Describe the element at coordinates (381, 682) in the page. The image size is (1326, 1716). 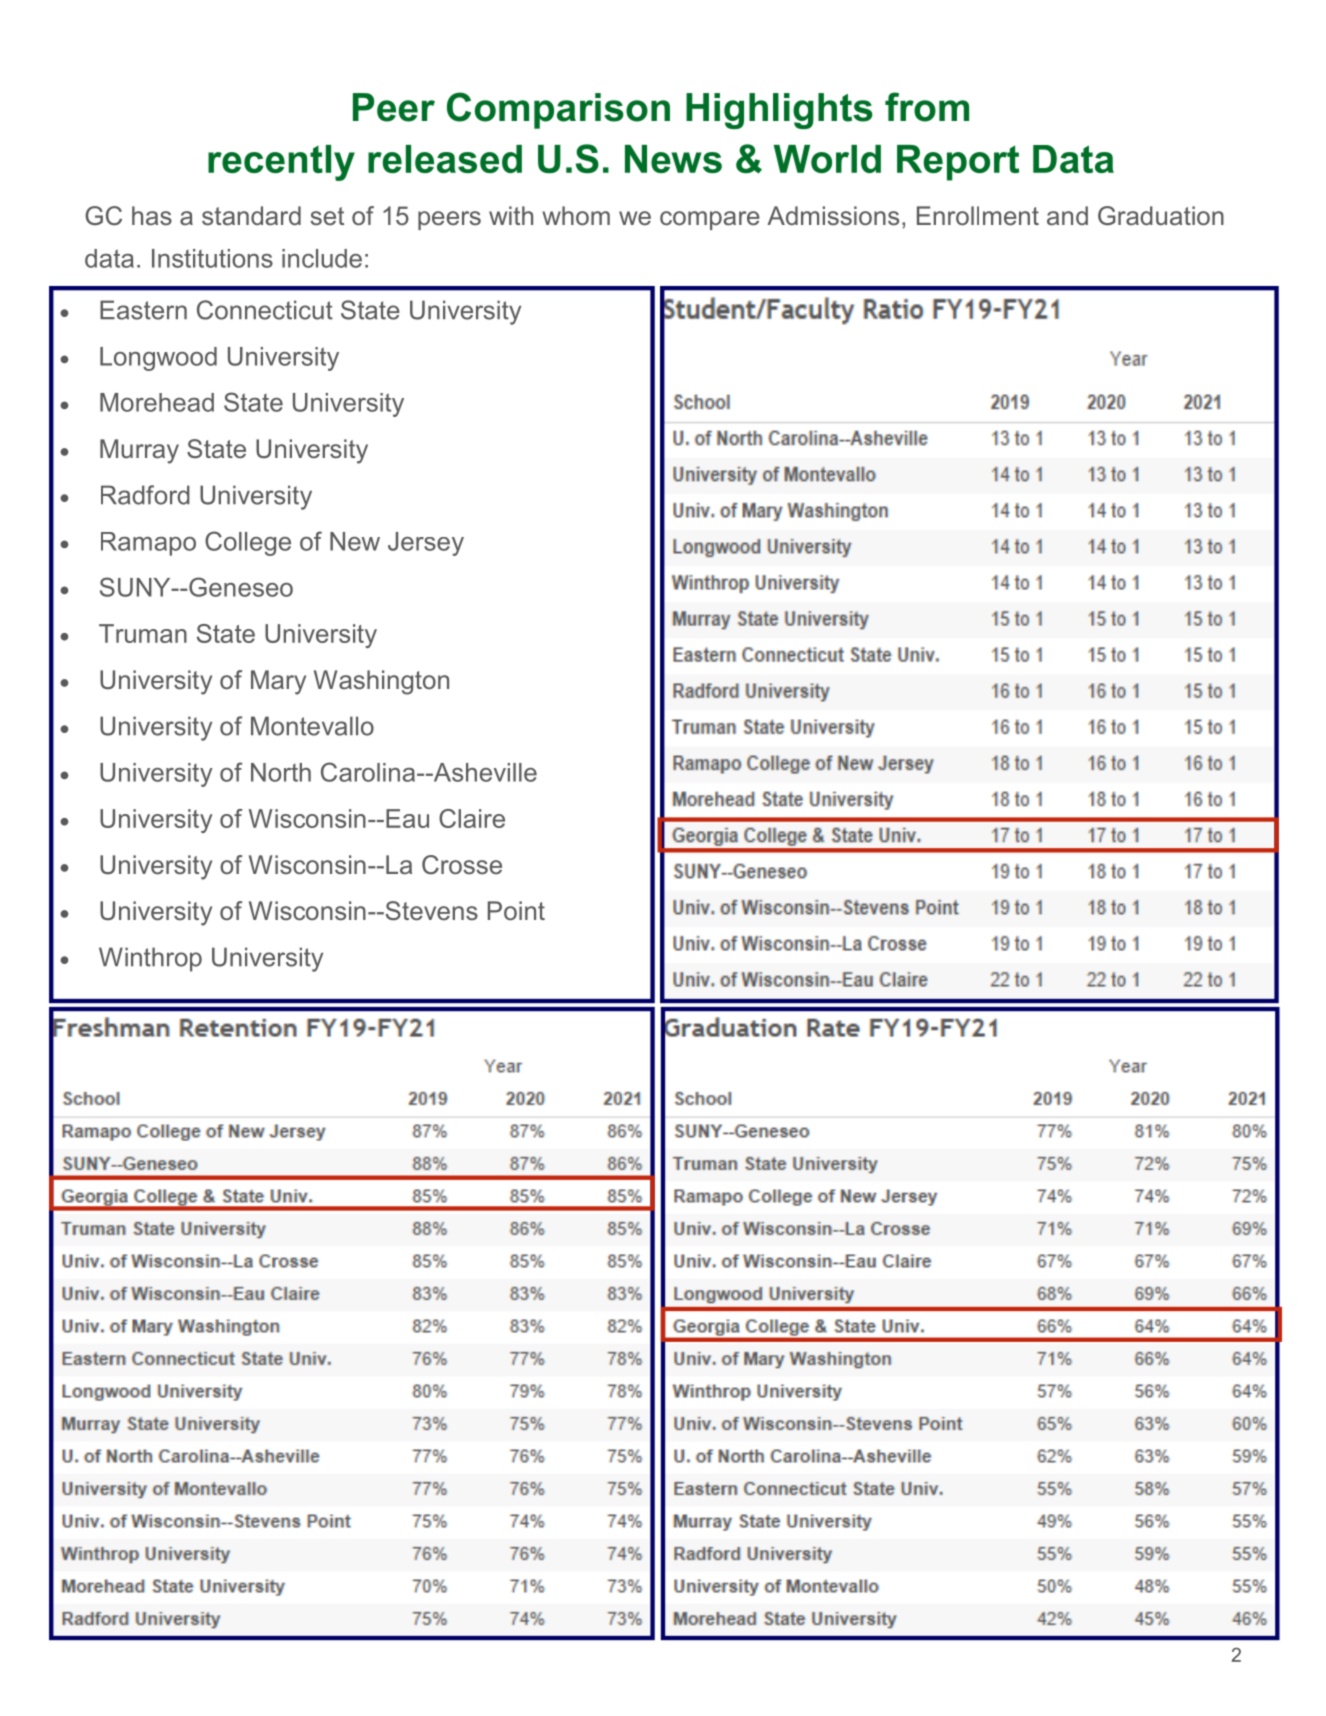
I see `Washington` at that location.
